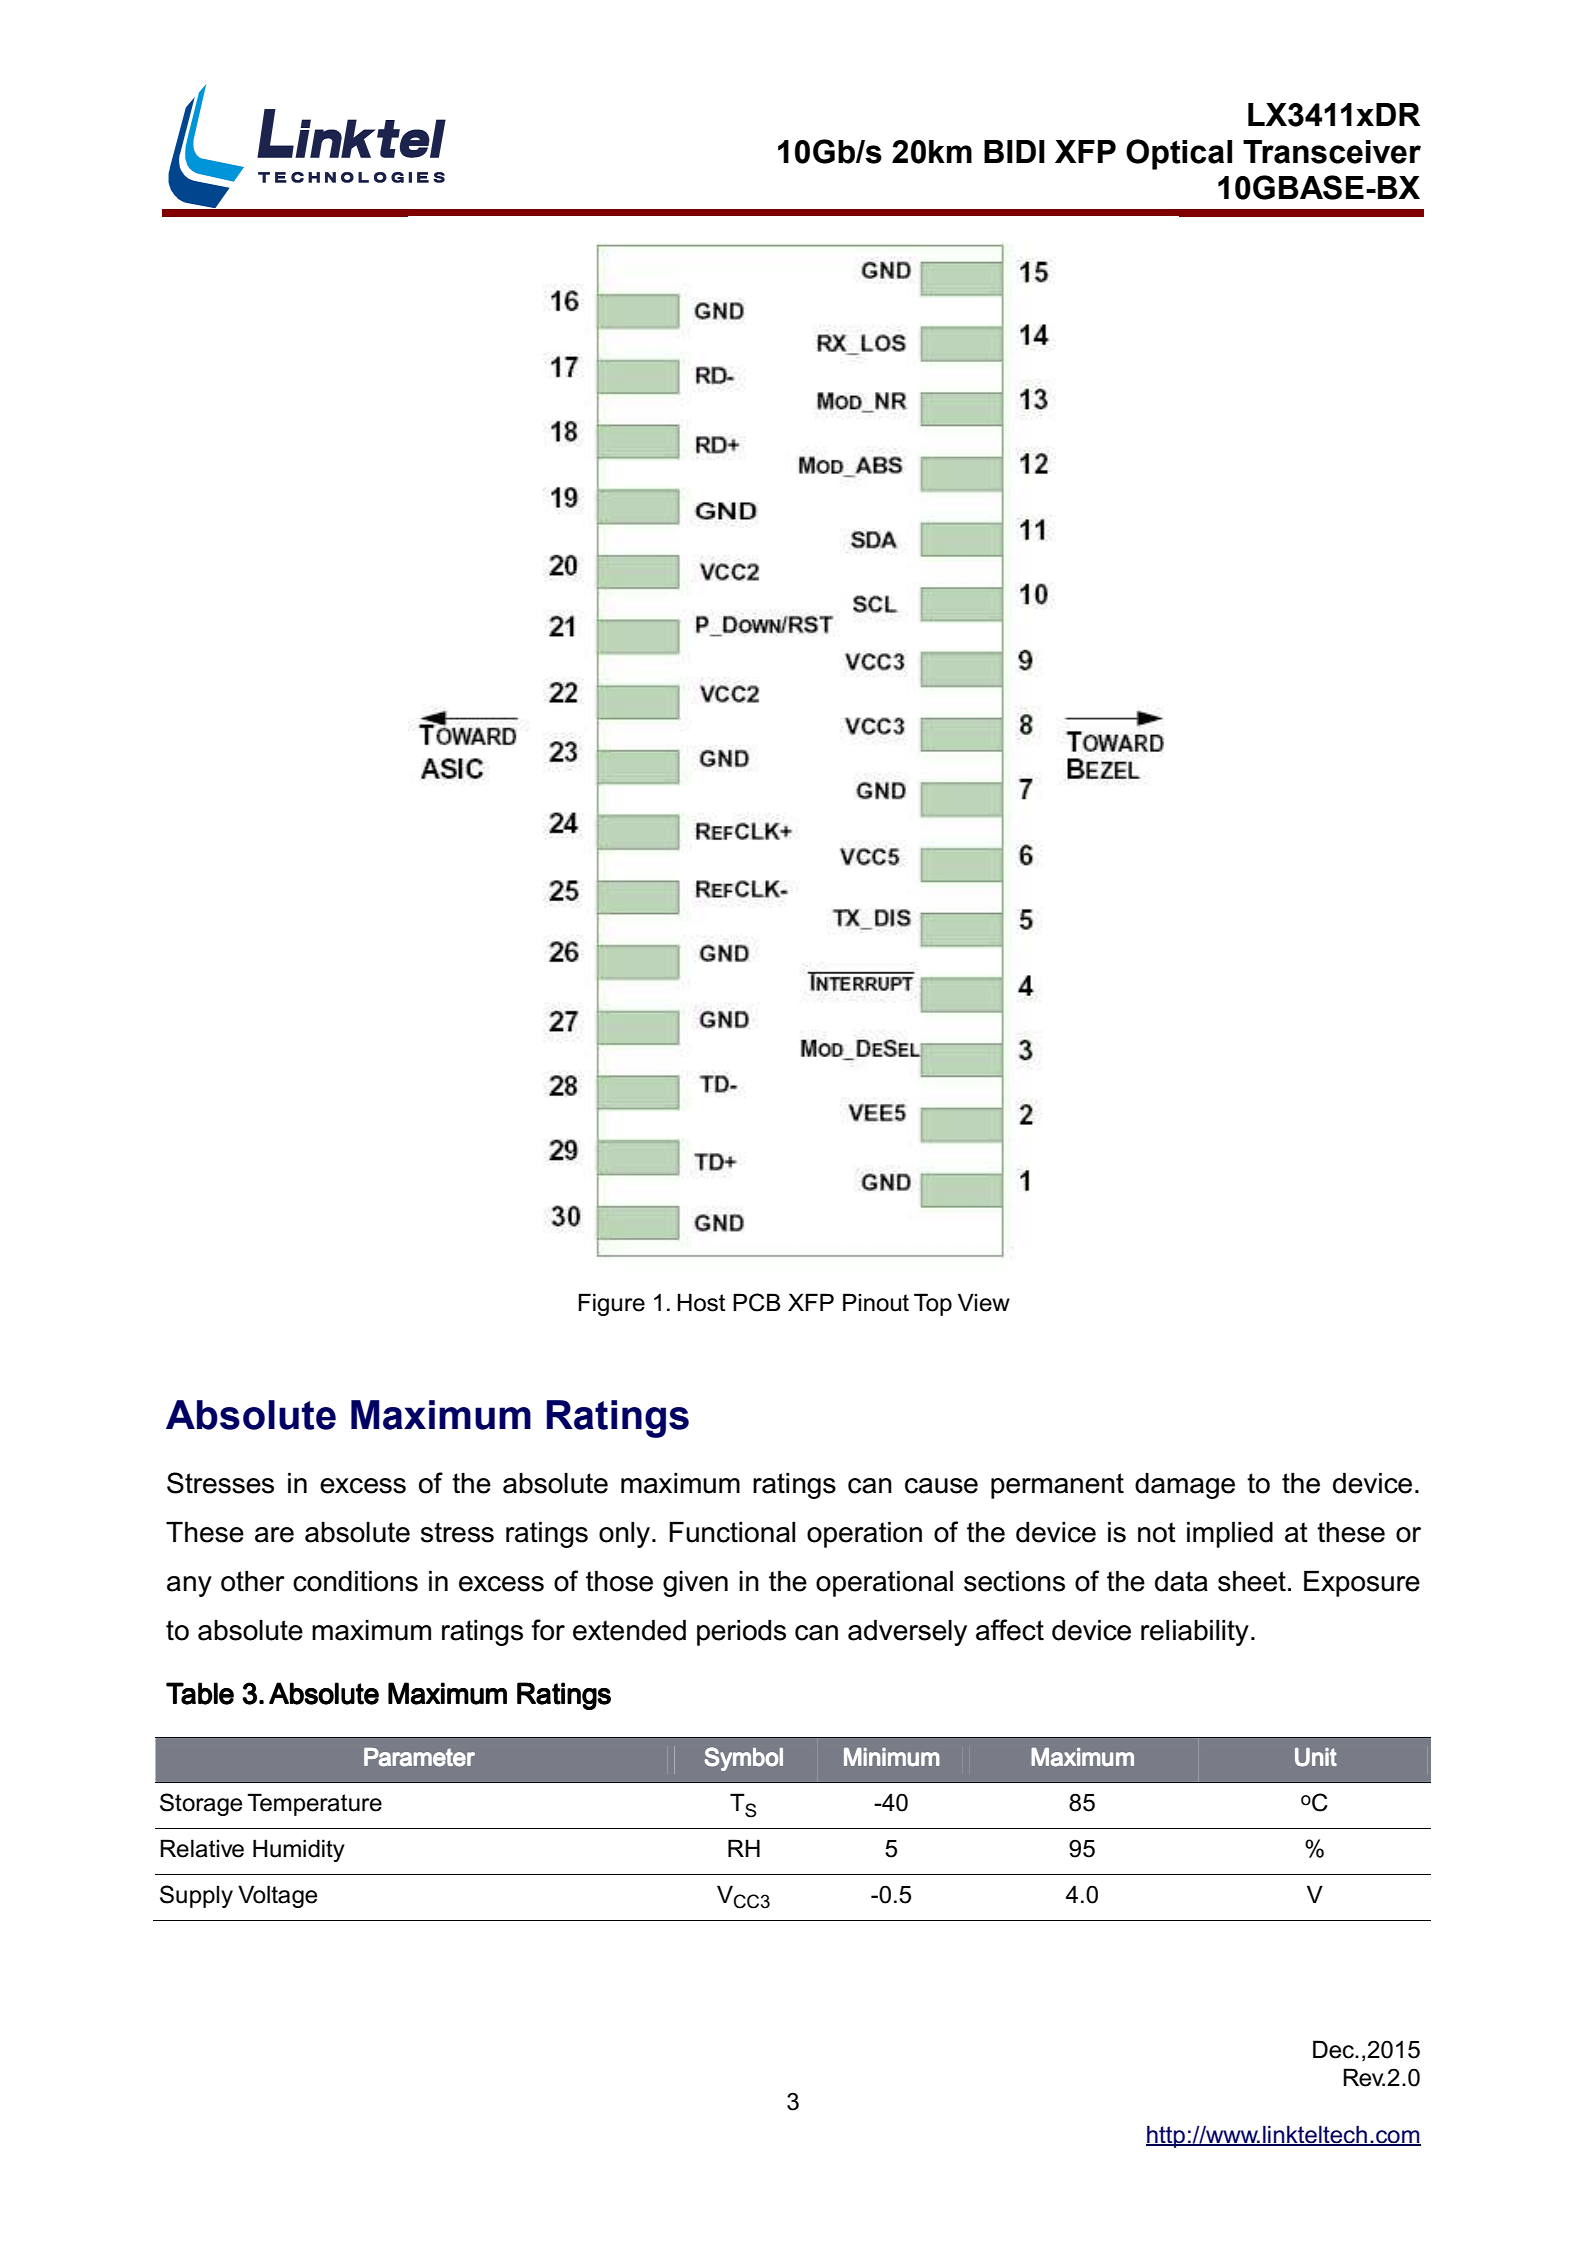  I want to click on View, so click(984, 1302).
